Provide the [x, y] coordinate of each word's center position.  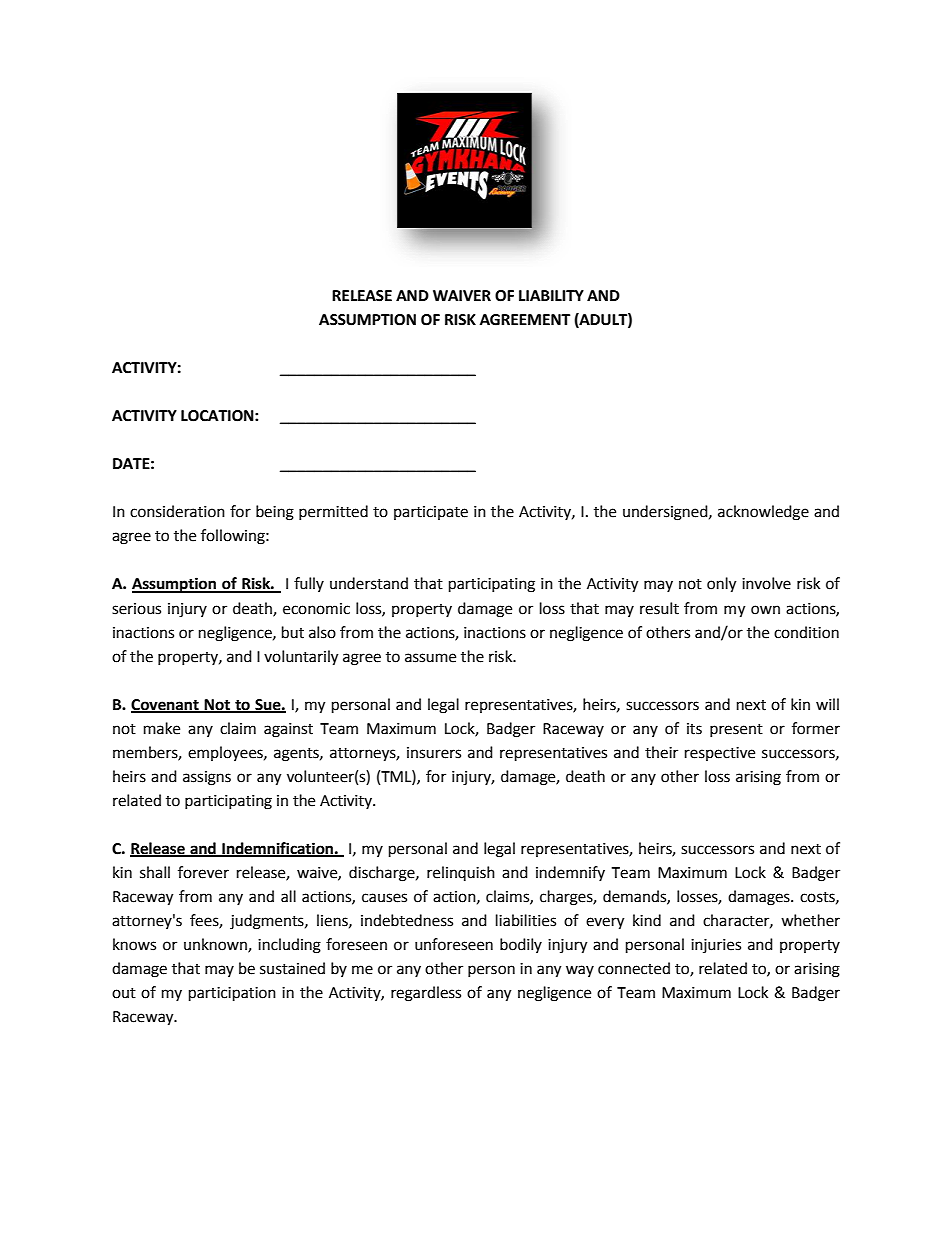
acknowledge [763, 513]
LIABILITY [551, 295]
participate [431, 513]
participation [232, 994]
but [293, 632]
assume [430, 658]
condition [806, 632]
